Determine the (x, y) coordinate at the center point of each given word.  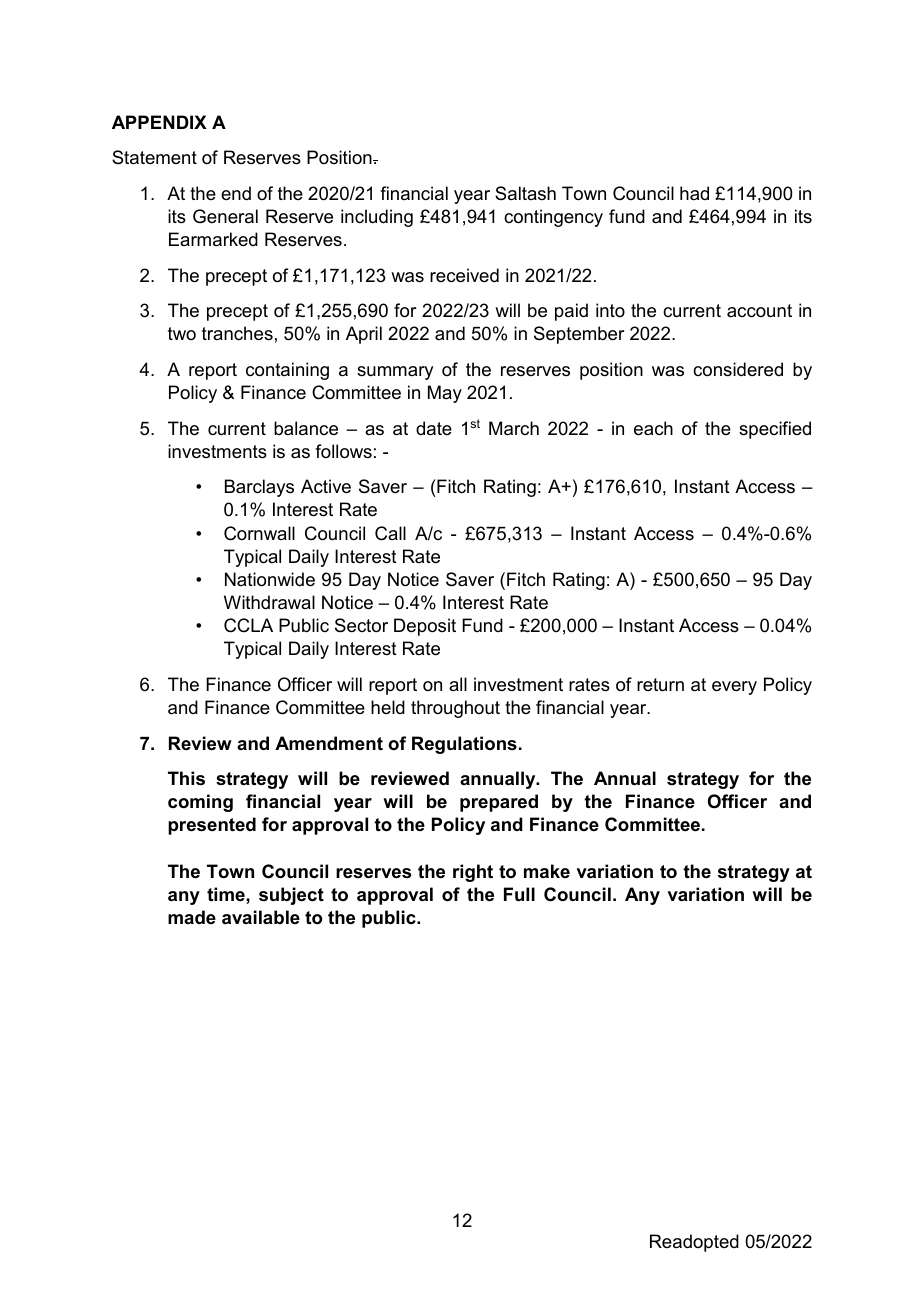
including (377, 218)
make (547, 871)
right (473, 873)
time (227, 894)
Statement (154, 157)
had (694, 193)
